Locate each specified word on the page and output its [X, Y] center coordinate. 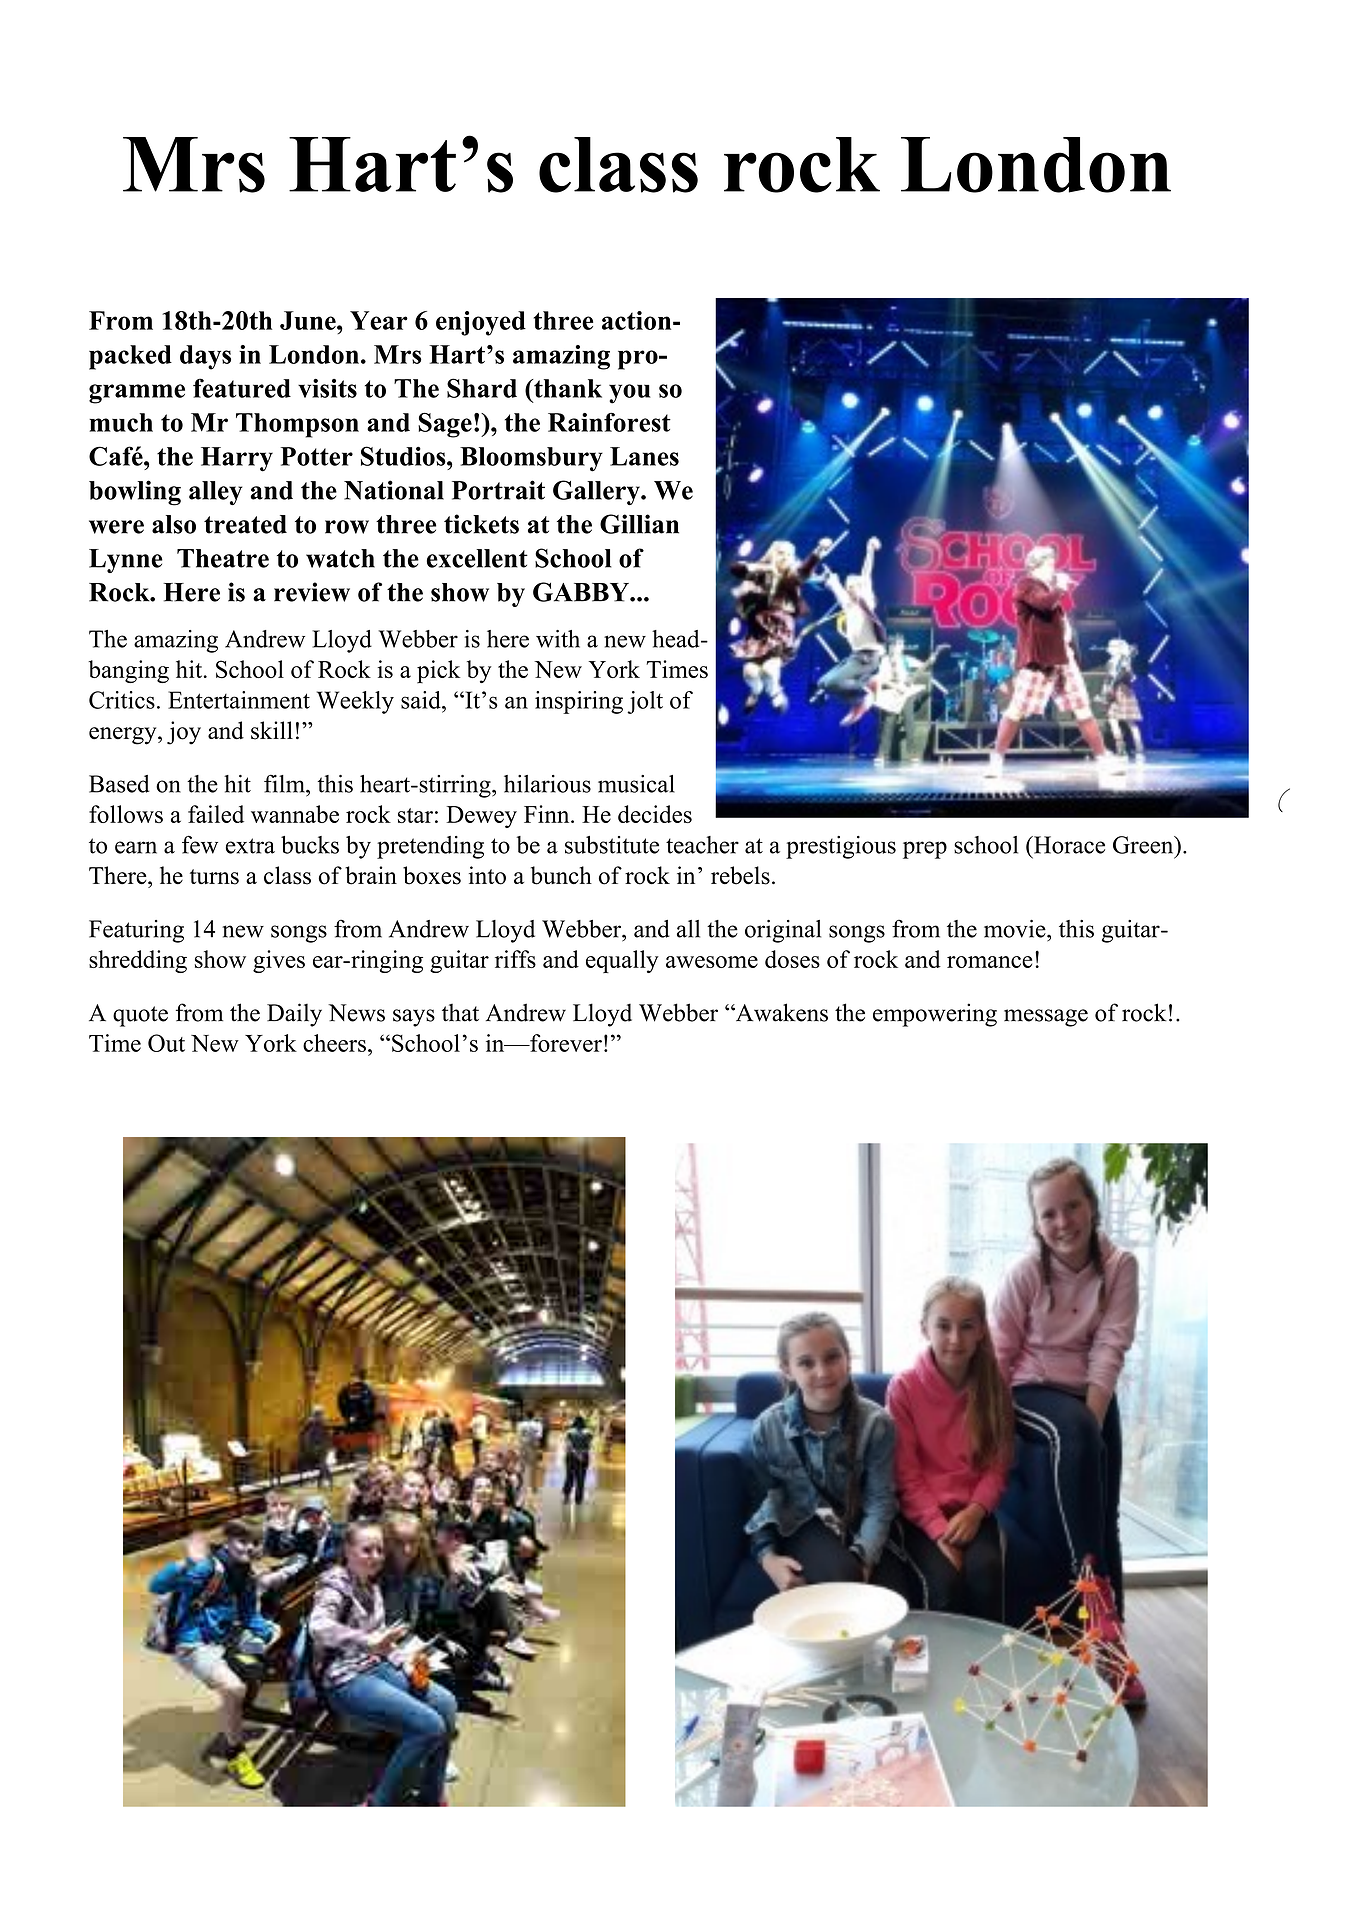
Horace [1068, 845]
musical [636, 784]
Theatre [223, 558]
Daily [294, 1015]
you [630, 394]
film [285, 783]
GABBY [582, 592]
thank [567, 388]
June [309, 320]
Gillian [639, 524]
